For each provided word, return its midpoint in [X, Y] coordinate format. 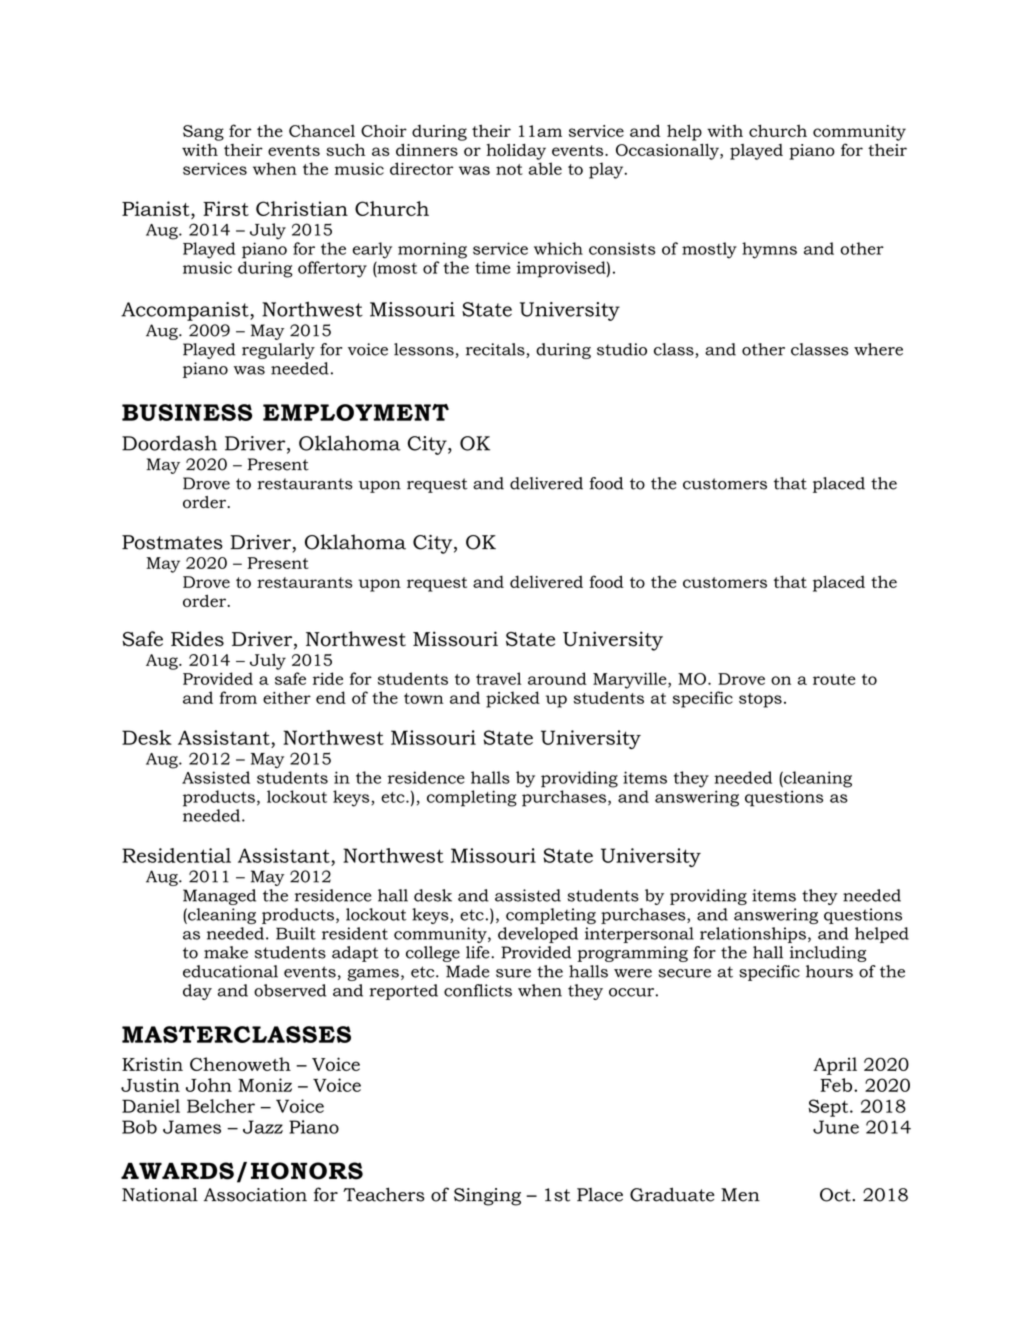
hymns [769, 250]
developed [538, 935]
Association [255, 1195]
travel [498, 678]
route [834, 679]
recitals [496, 350]
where [878, 349]
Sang [203, 133]
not [509, 169]
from [238, 697]
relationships [753, 935]
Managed [219, 897]
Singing [487, 1197]
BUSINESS [187, 412]
